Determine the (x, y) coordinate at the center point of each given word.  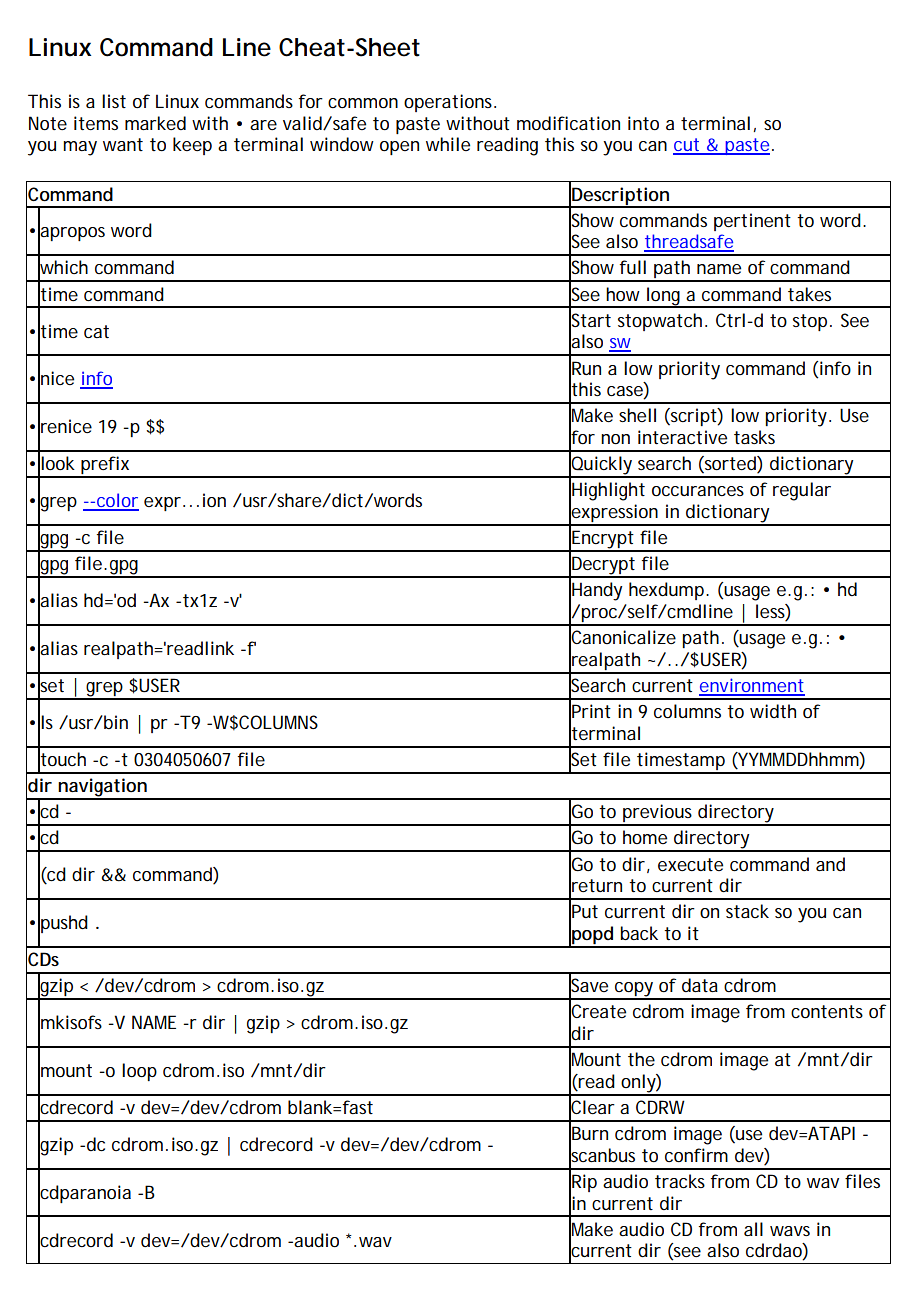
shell (637, 415)
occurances (698, 491)
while (448, 144)
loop (139, 1072)
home (645, 837)
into (643, 123)
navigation (103, 788)
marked (155, 123)
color (117, 501)
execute (690, 864)
